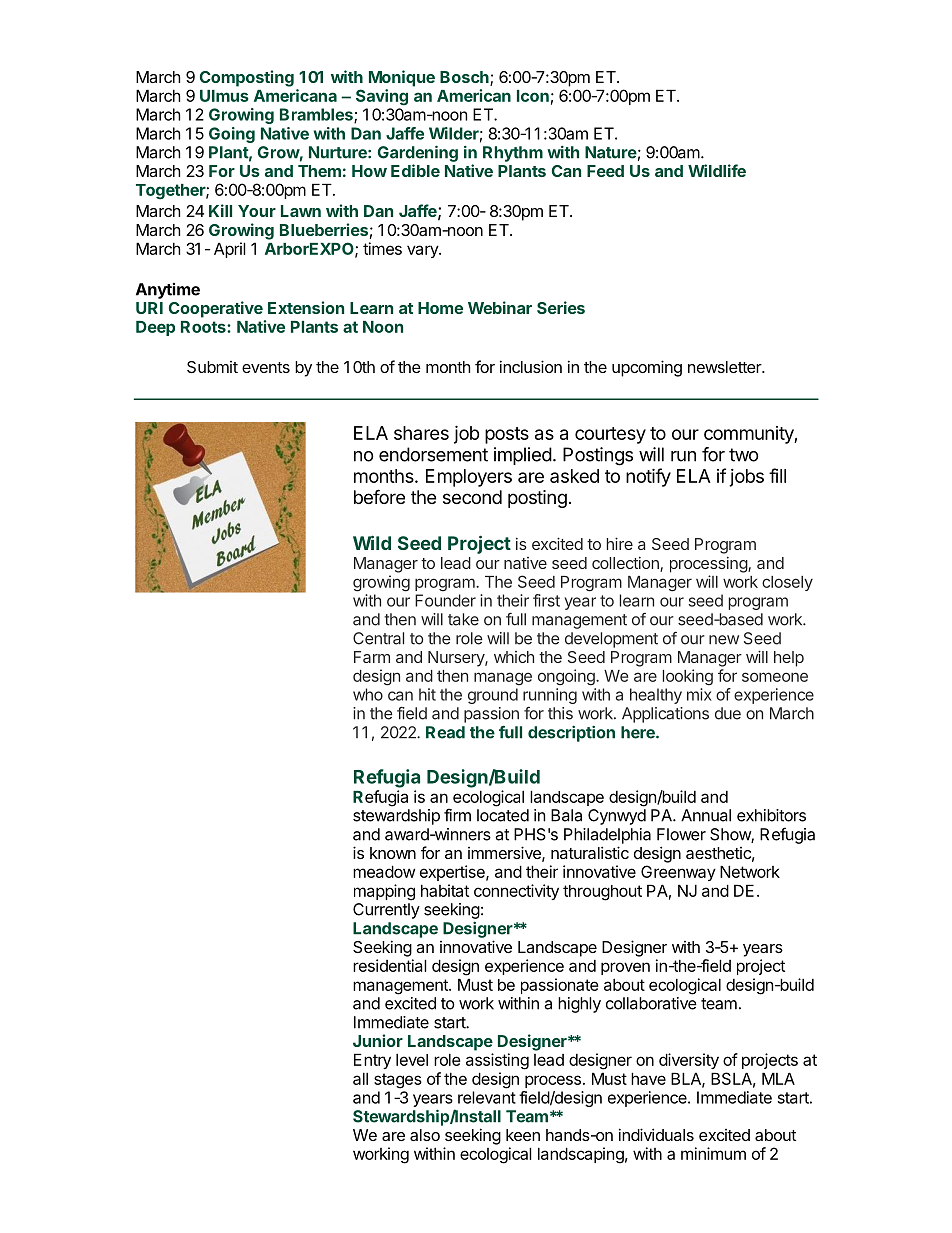 This document has height=1233, width=952. I want to click on newsletter, so click(726, 367).
